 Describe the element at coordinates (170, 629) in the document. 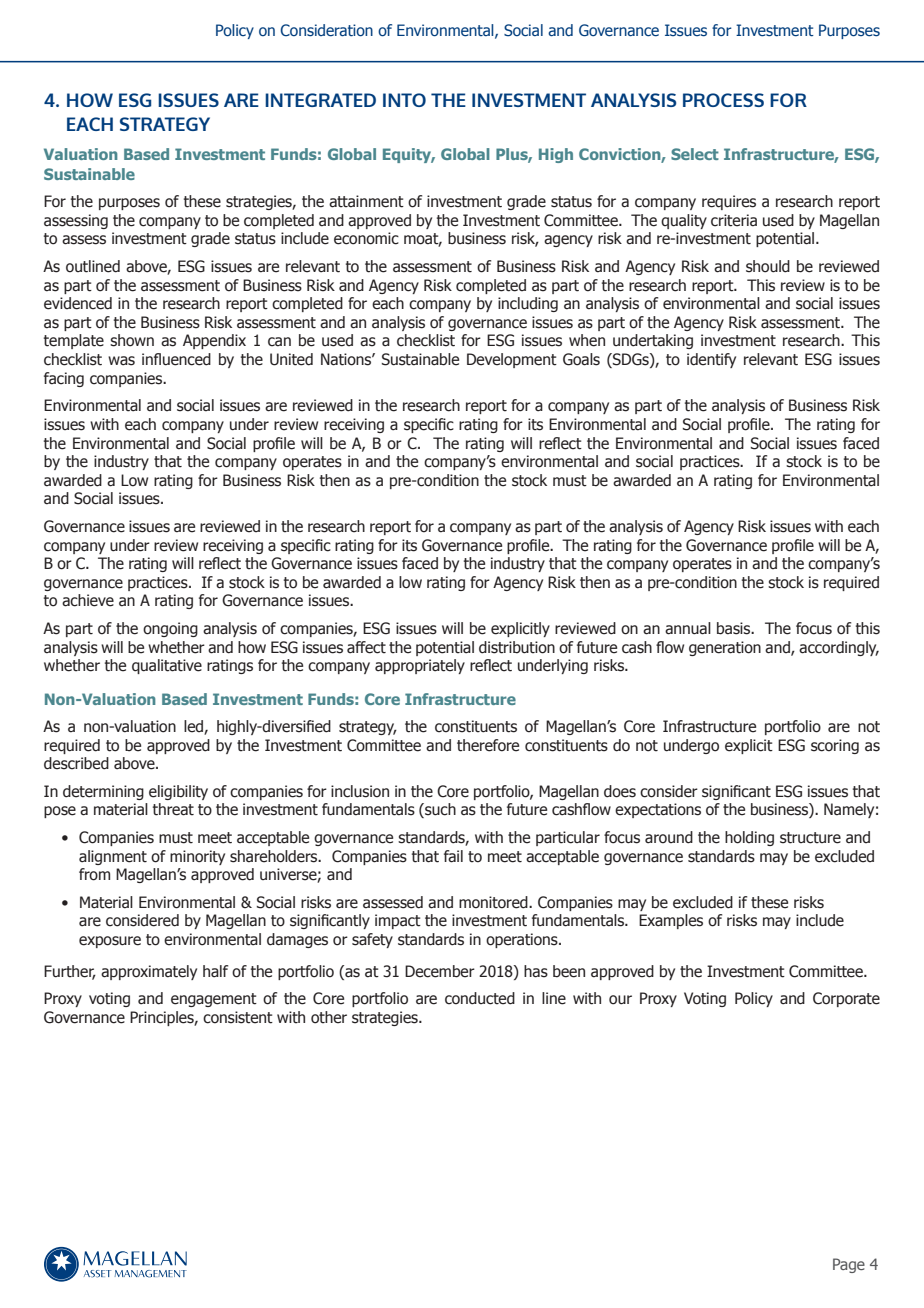

I see `ongoing` at that location.
